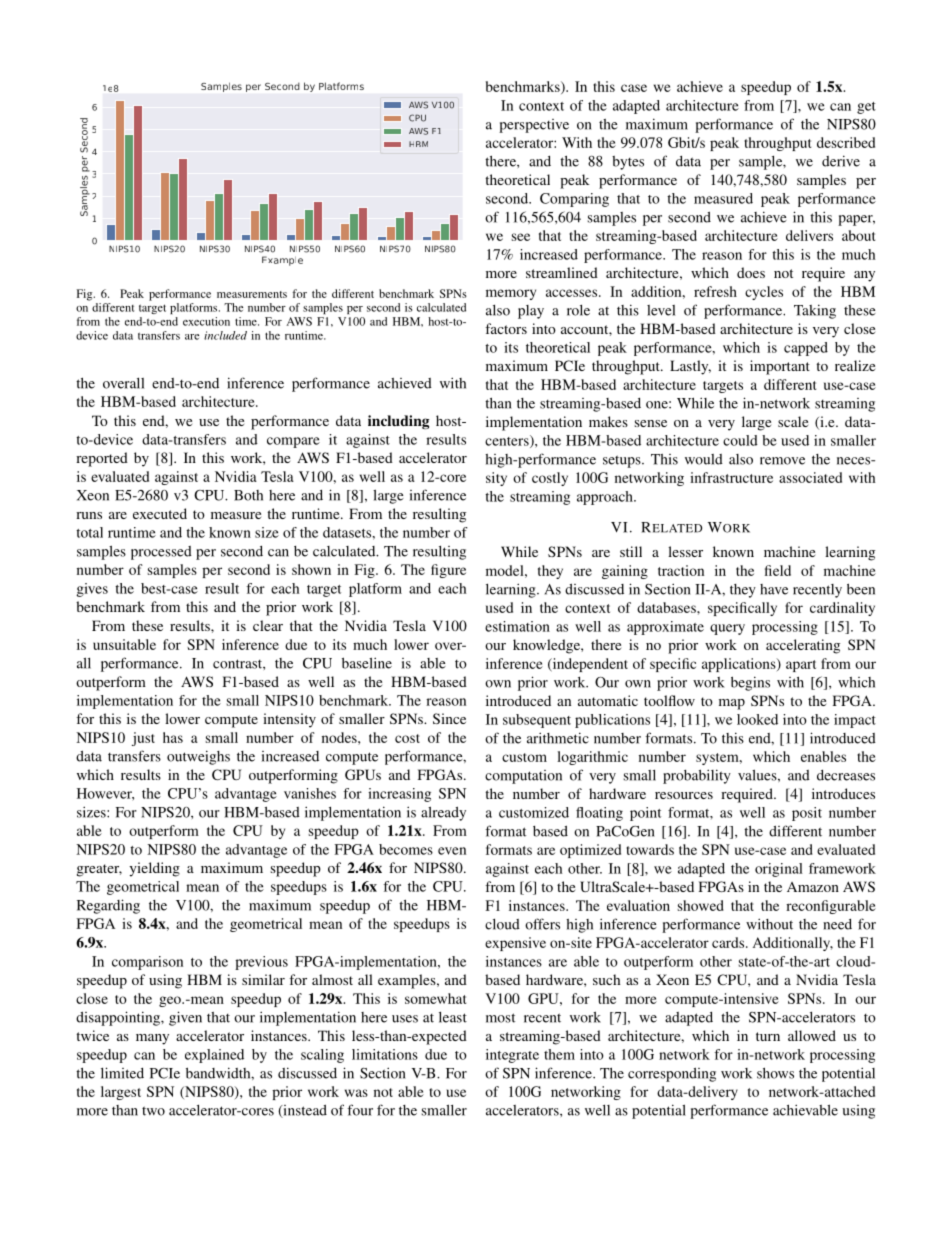 This screenshot has height=1233, width=952. I want to click on perspective, so click(534, 126).
